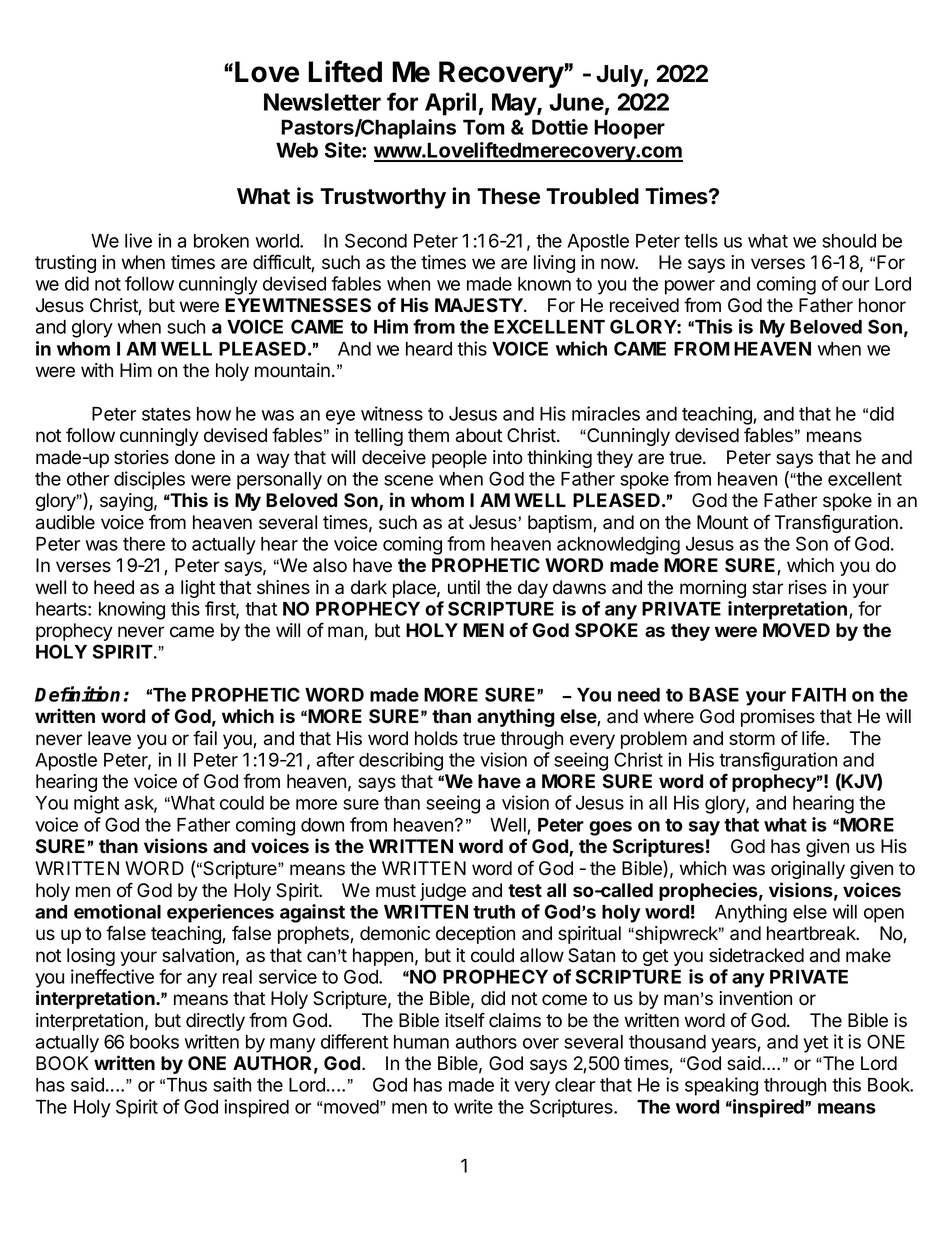 This screenshot has height=1233, width=952. I want to click on star, so click(767, 588).
